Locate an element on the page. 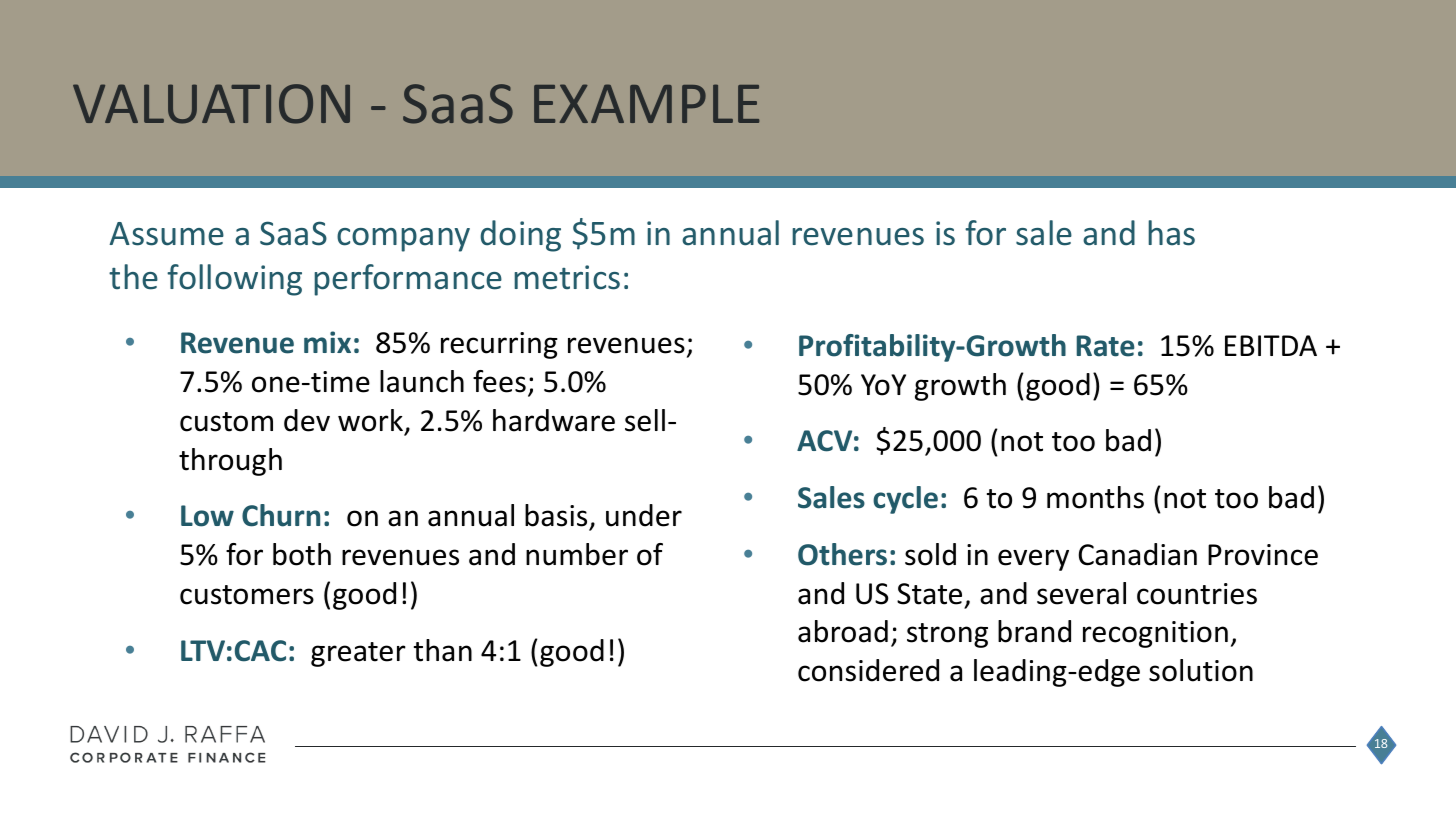 The height and width of the image is (819, 1456). greater is located at coordinates (358, 654).
